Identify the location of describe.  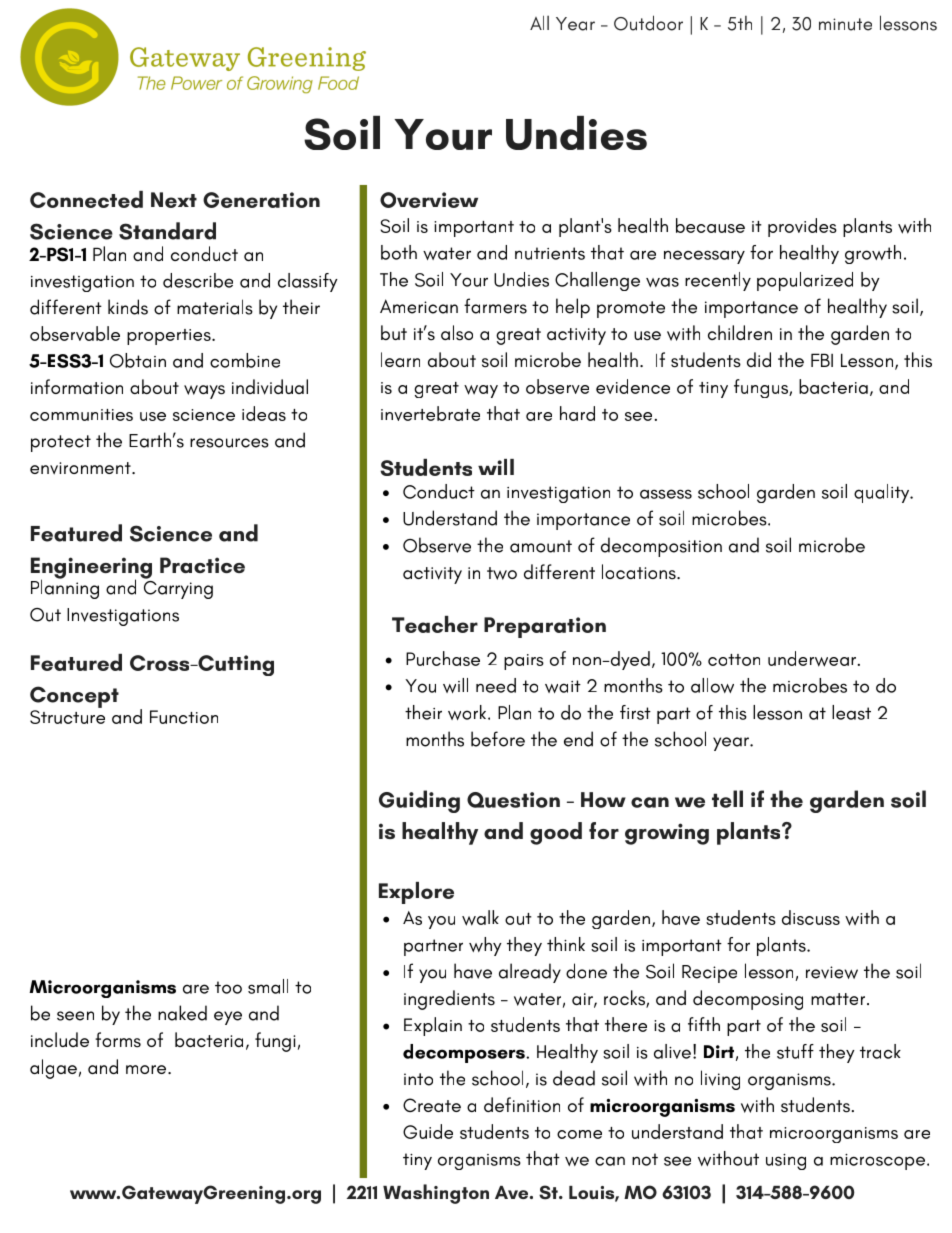
(198, 280).
